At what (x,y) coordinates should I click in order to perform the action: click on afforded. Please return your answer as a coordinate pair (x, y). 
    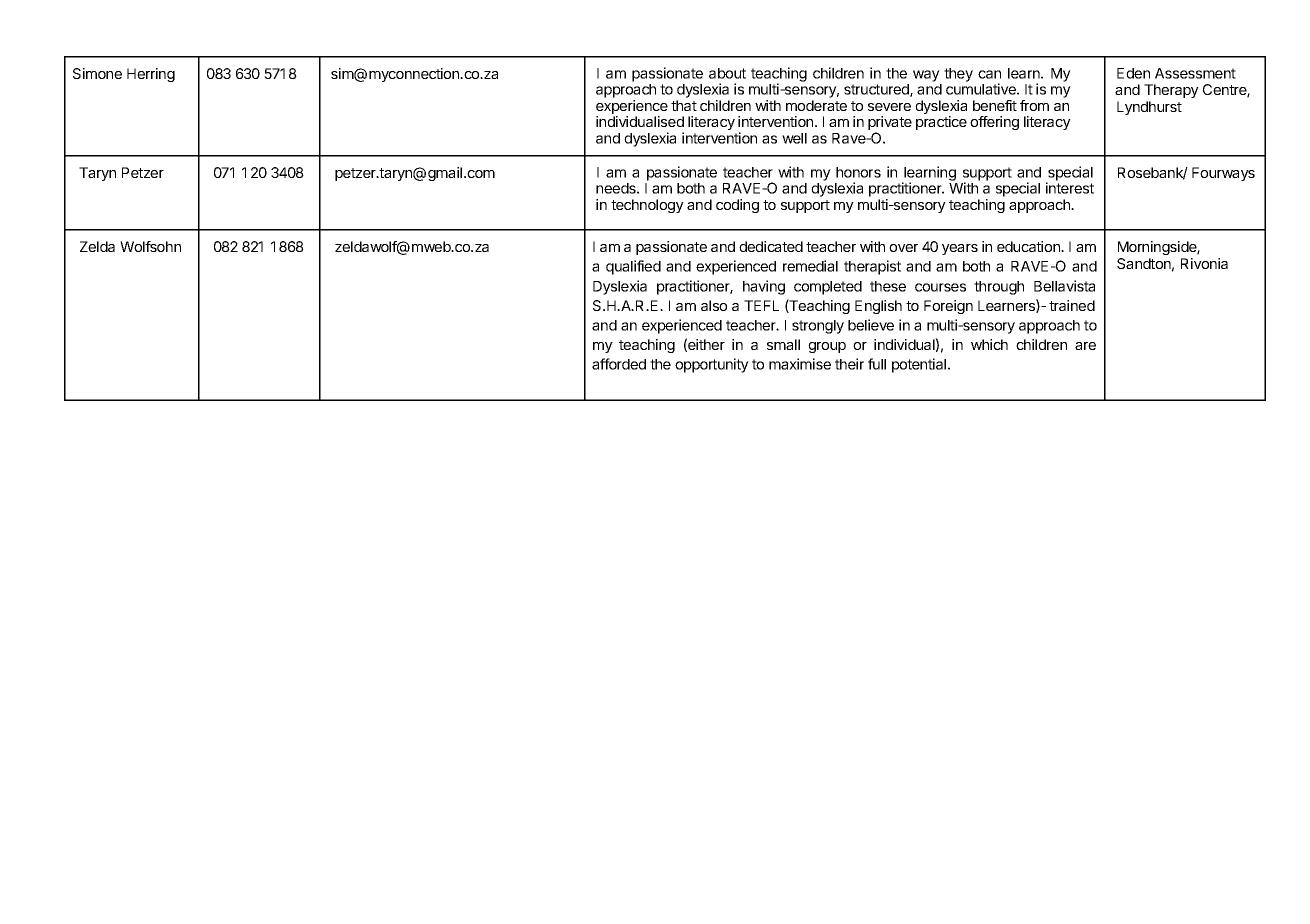
    Looking at the image, I should click on (619, 364).
